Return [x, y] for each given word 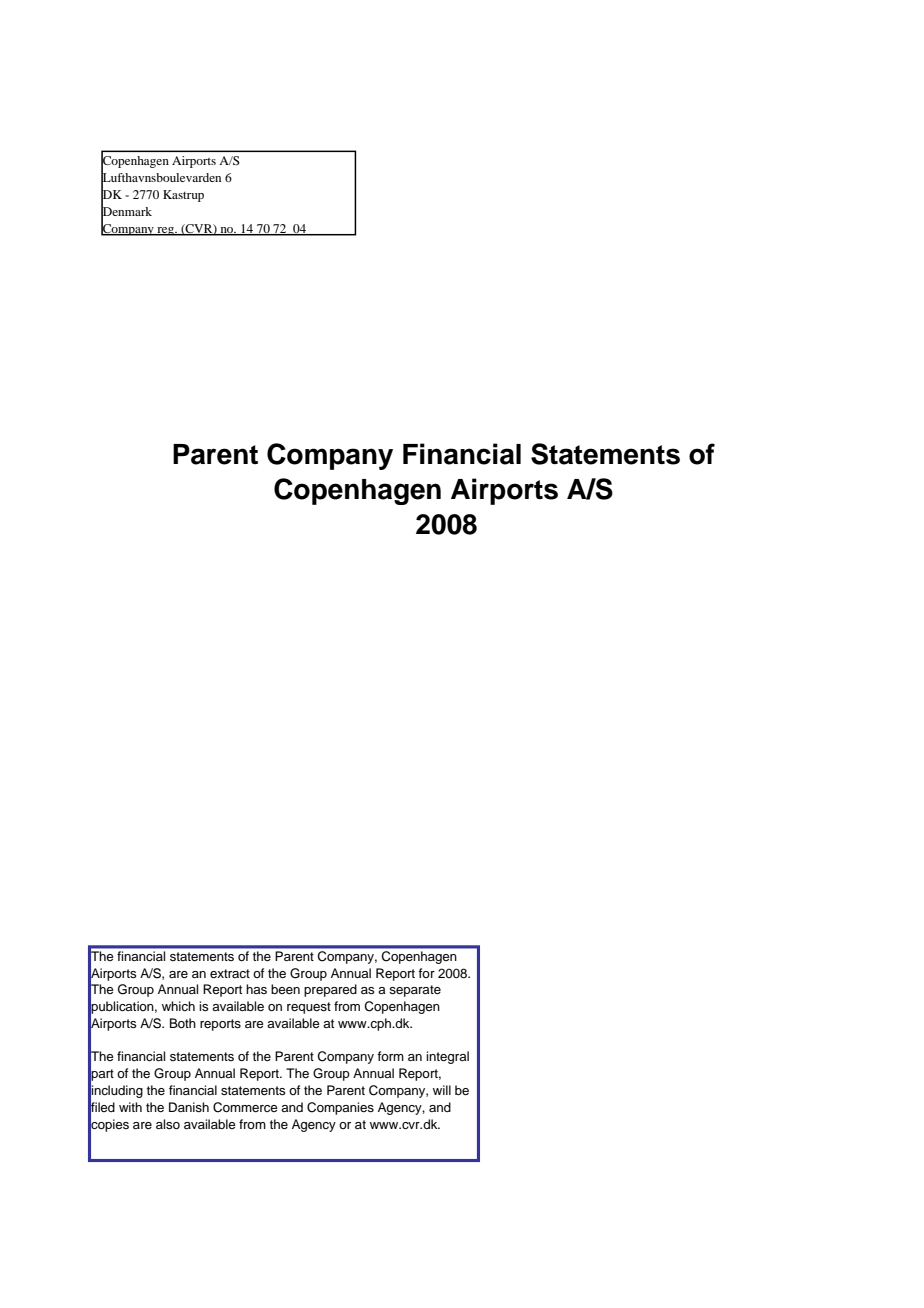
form [390, 1056]
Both [183, 1023]
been [285, 989]
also [168, 1124]
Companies [340, 1108]
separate [415, 991]
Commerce [245, 1107]
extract [230, 973]
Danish [189, 1107]
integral [447, 1057]
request [309, 1008]
